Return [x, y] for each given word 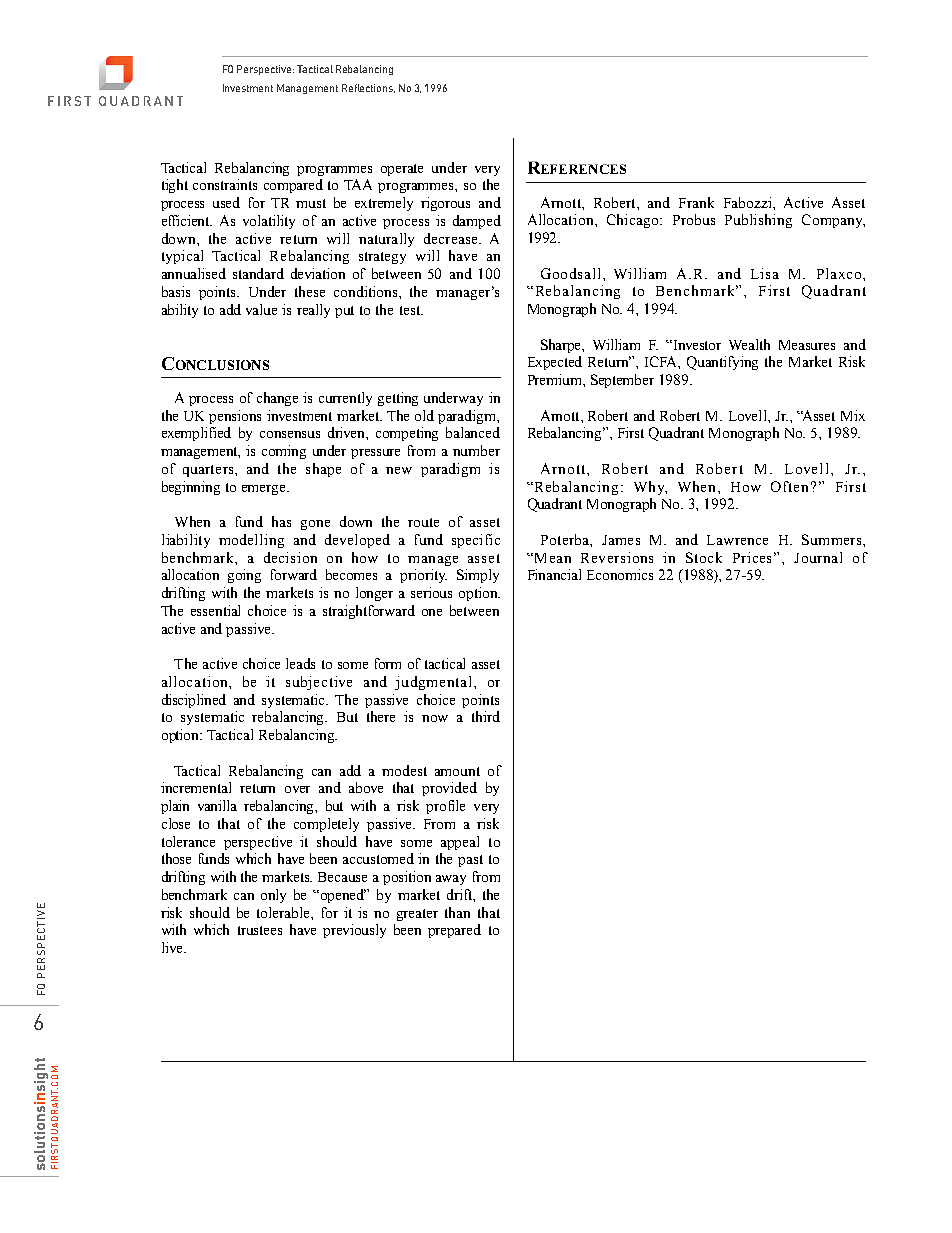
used [226, 202]
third [486, 716]
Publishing [758, 221]
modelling [251, 541]
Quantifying [722, 363]
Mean [551, 558]
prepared [454, 931]
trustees [260, 930]
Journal [818, 557]
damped [477, 222]
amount [457, 771]
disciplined [194, 701]
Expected [555, 363]
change [277, 399]
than [457, 912]
